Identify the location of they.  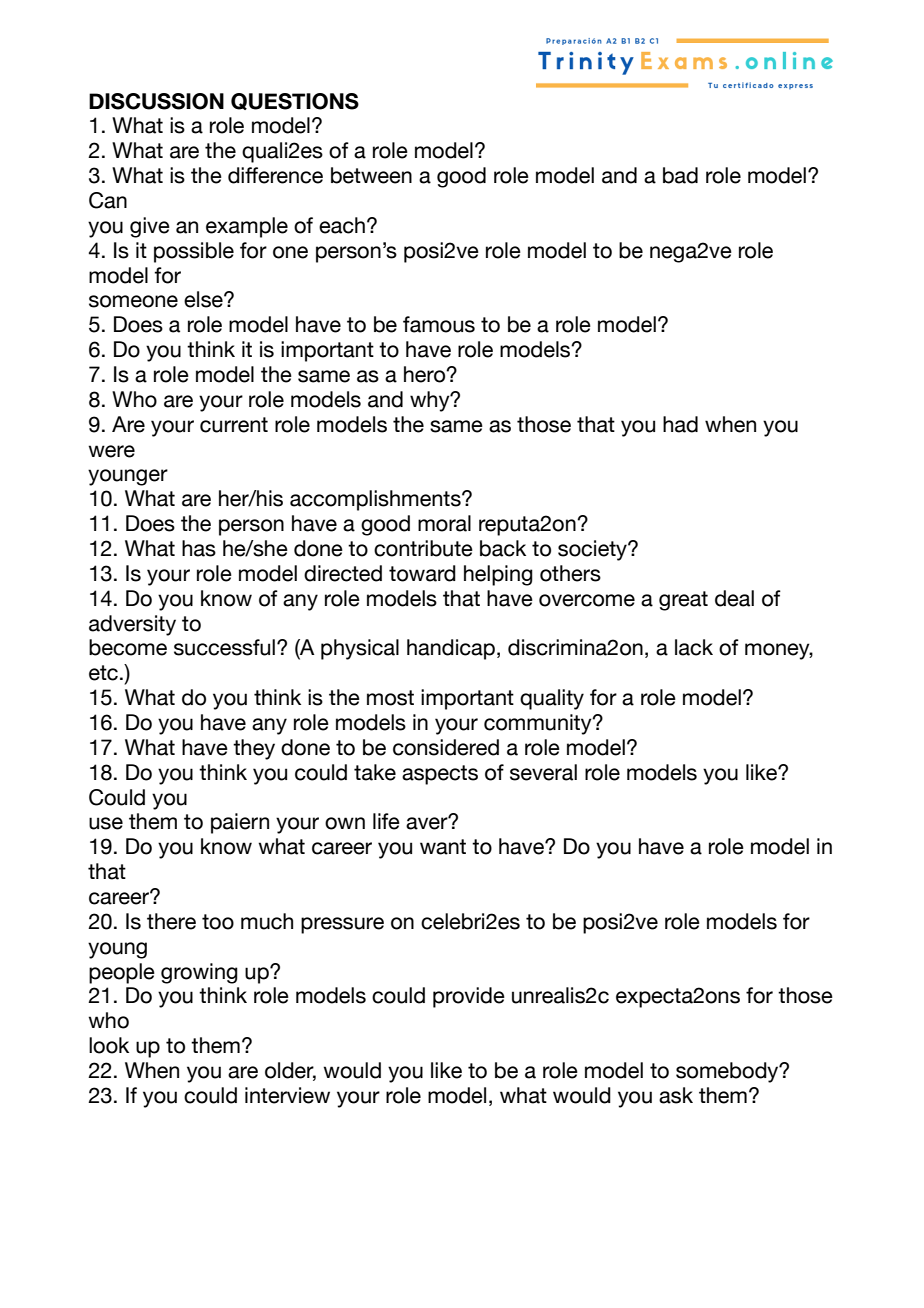
(254, 749).
